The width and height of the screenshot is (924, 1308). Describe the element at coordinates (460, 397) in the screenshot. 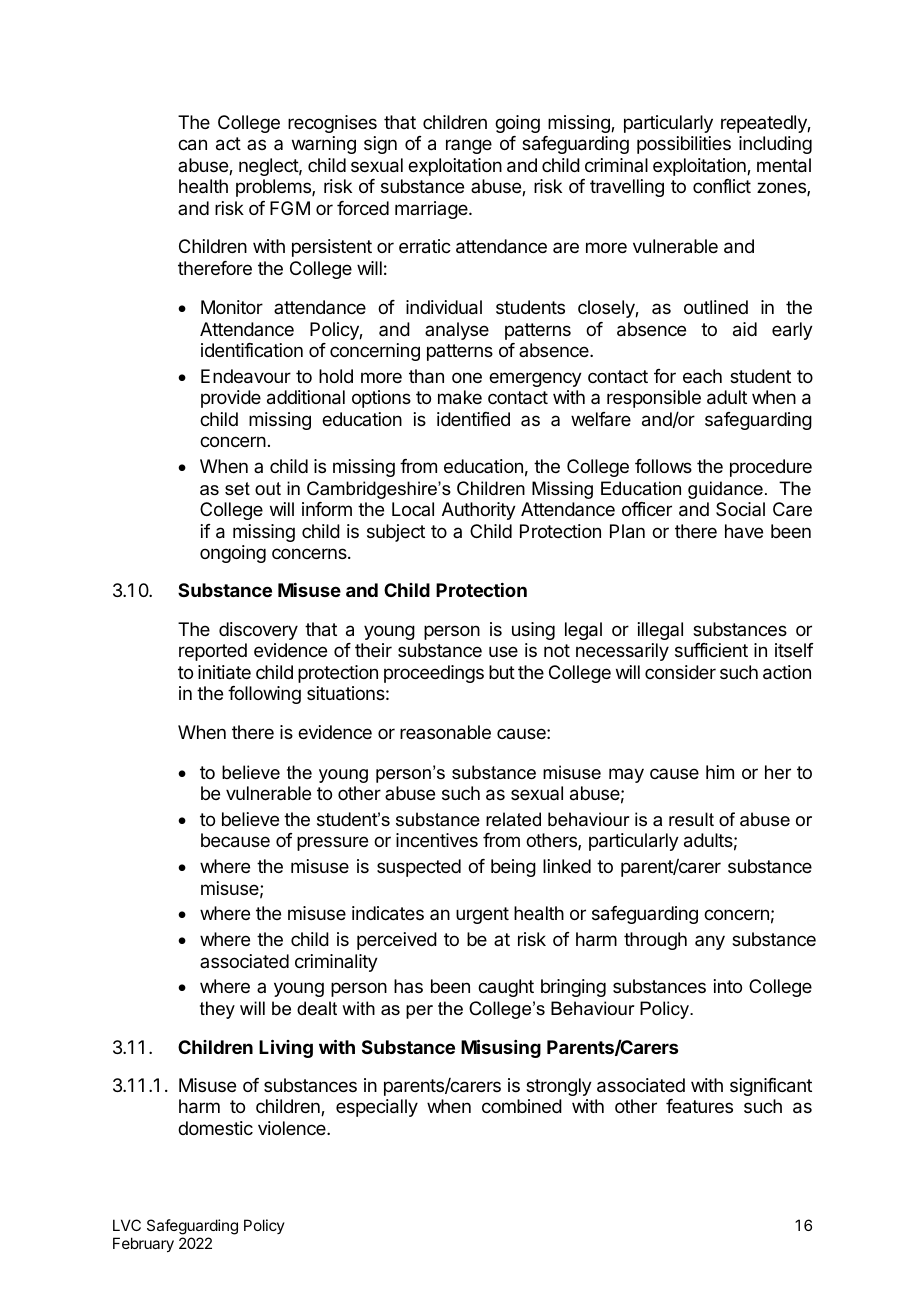

I see `make` at that location.
